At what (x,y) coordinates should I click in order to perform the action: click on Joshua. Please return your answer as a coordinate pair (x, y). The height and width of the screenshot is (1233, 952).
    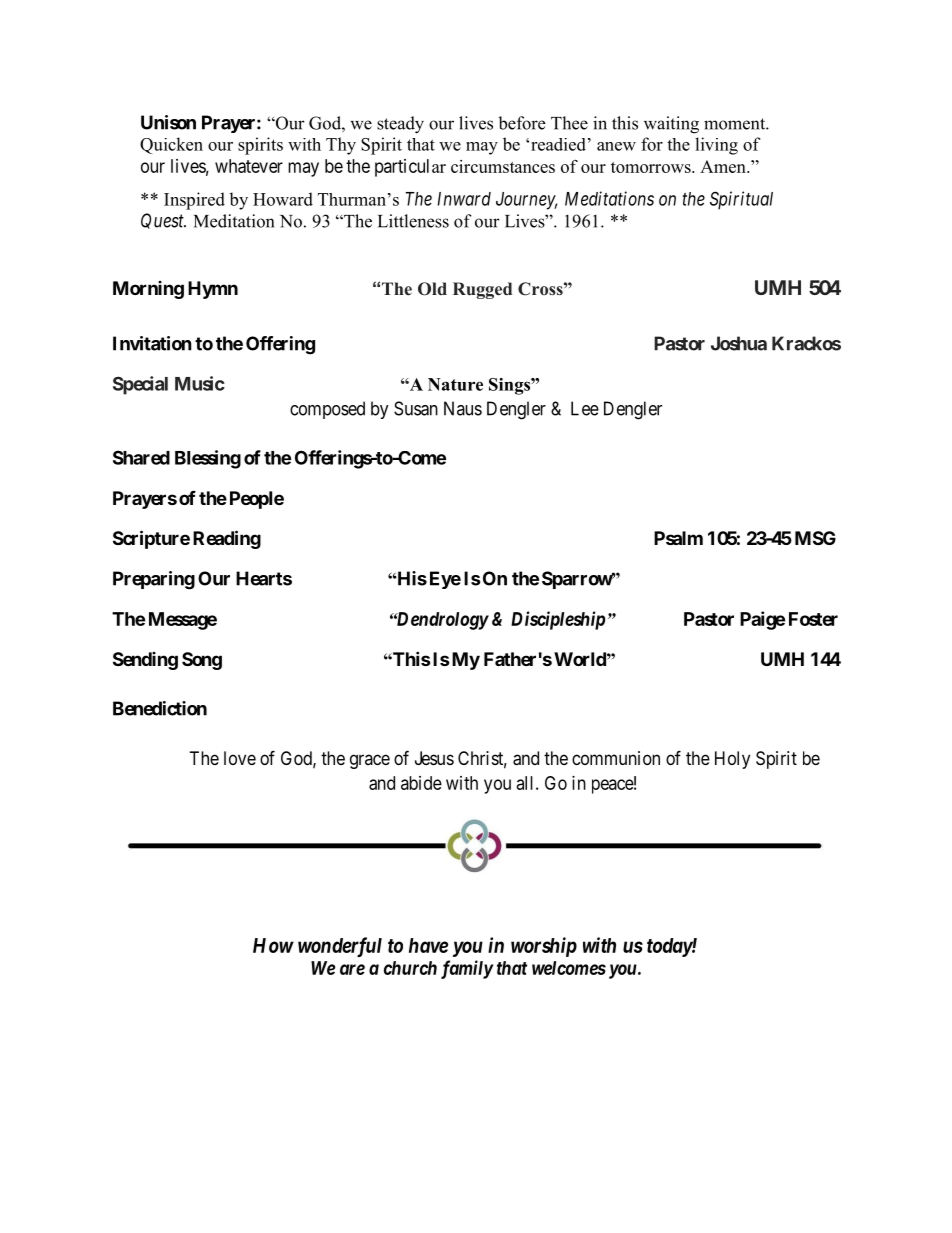
    Looking at the image, I should click on (739, 343).
